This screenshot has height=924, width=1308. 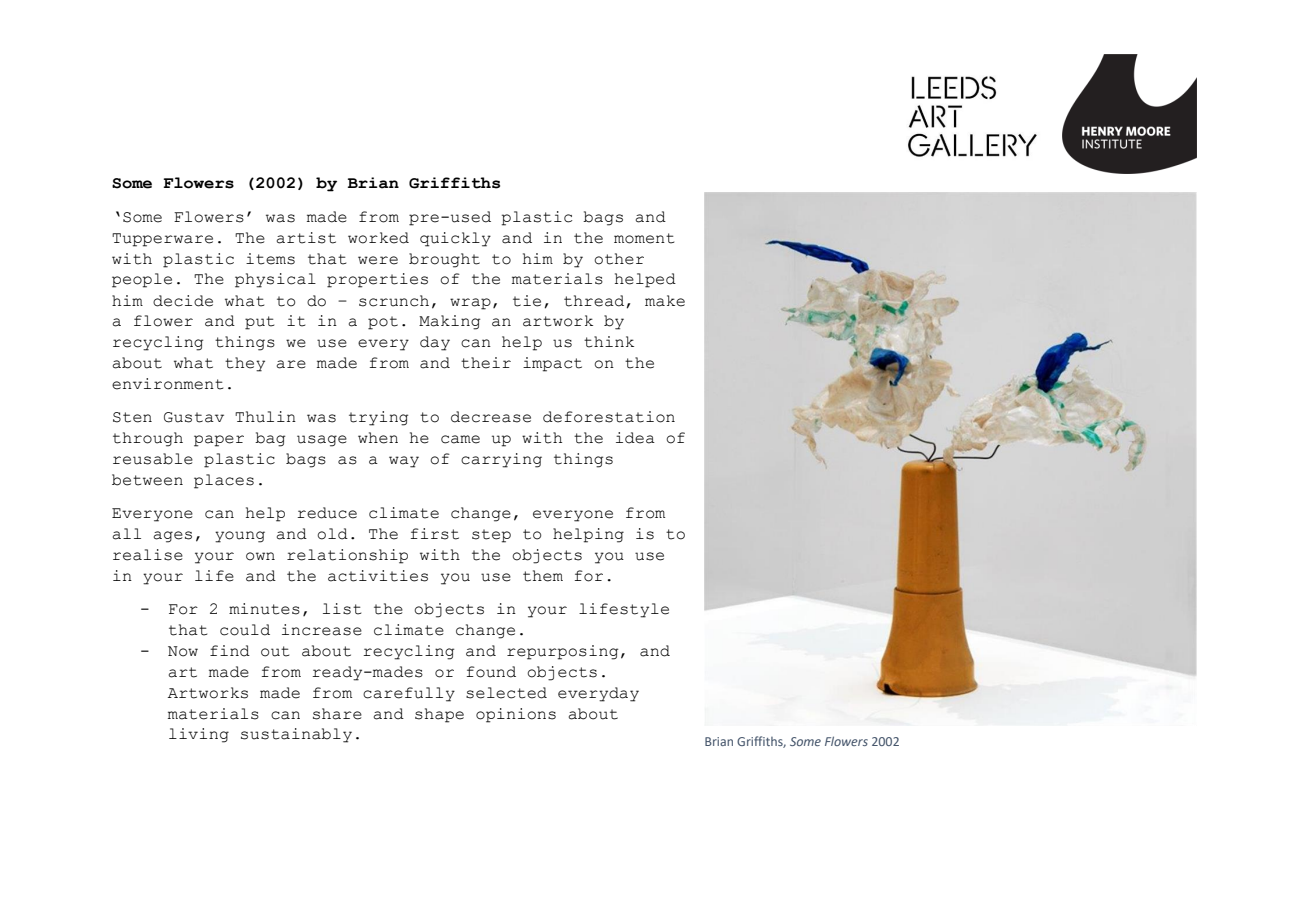 What do you see at coordinates (162, 240) in the screenshot?
I see `Tupperware` at bounding box center [162, 240].
